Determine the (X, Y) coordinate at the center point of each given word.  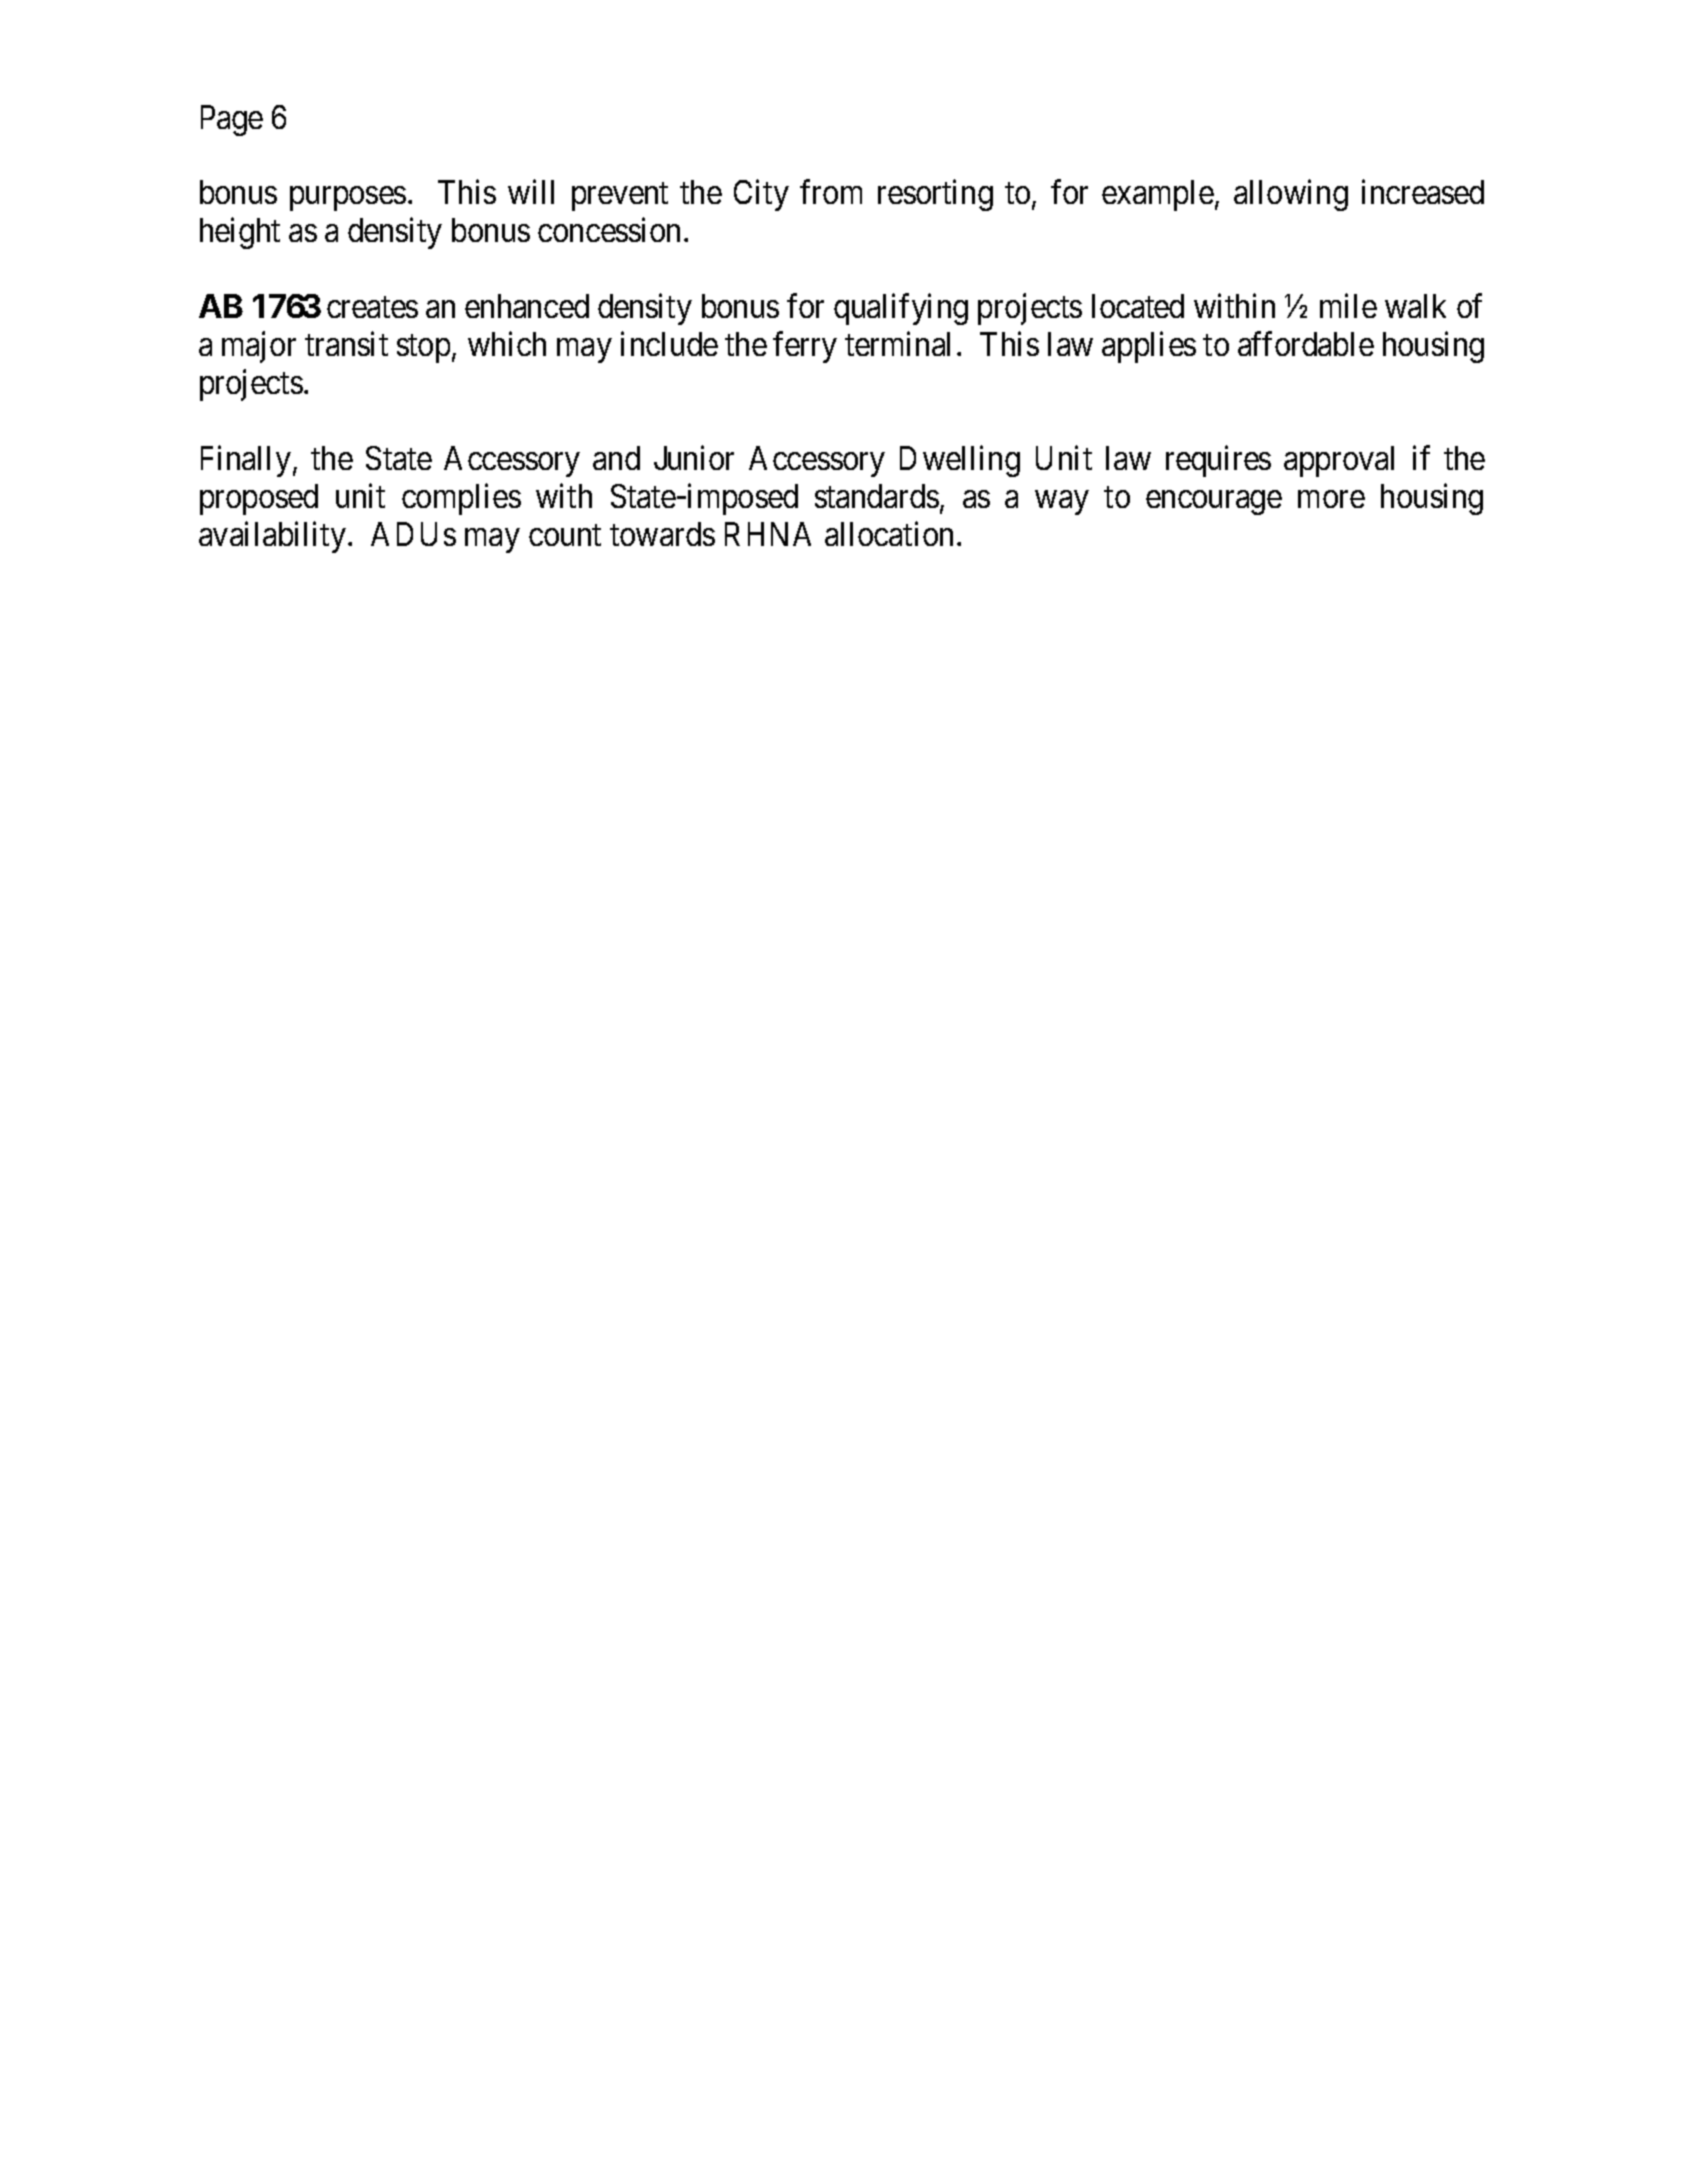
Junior (694, 458)
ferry (805, 347)
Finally (247, 461)
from (831, 192)
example (1158, 195)
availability (274, 537)
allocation (889, 534)
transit (346, 344)
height (240, 233)
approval (1339, 461)
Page (232, 120)
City (761, 195)
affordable (1306, 344)
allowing (1291, 195)
